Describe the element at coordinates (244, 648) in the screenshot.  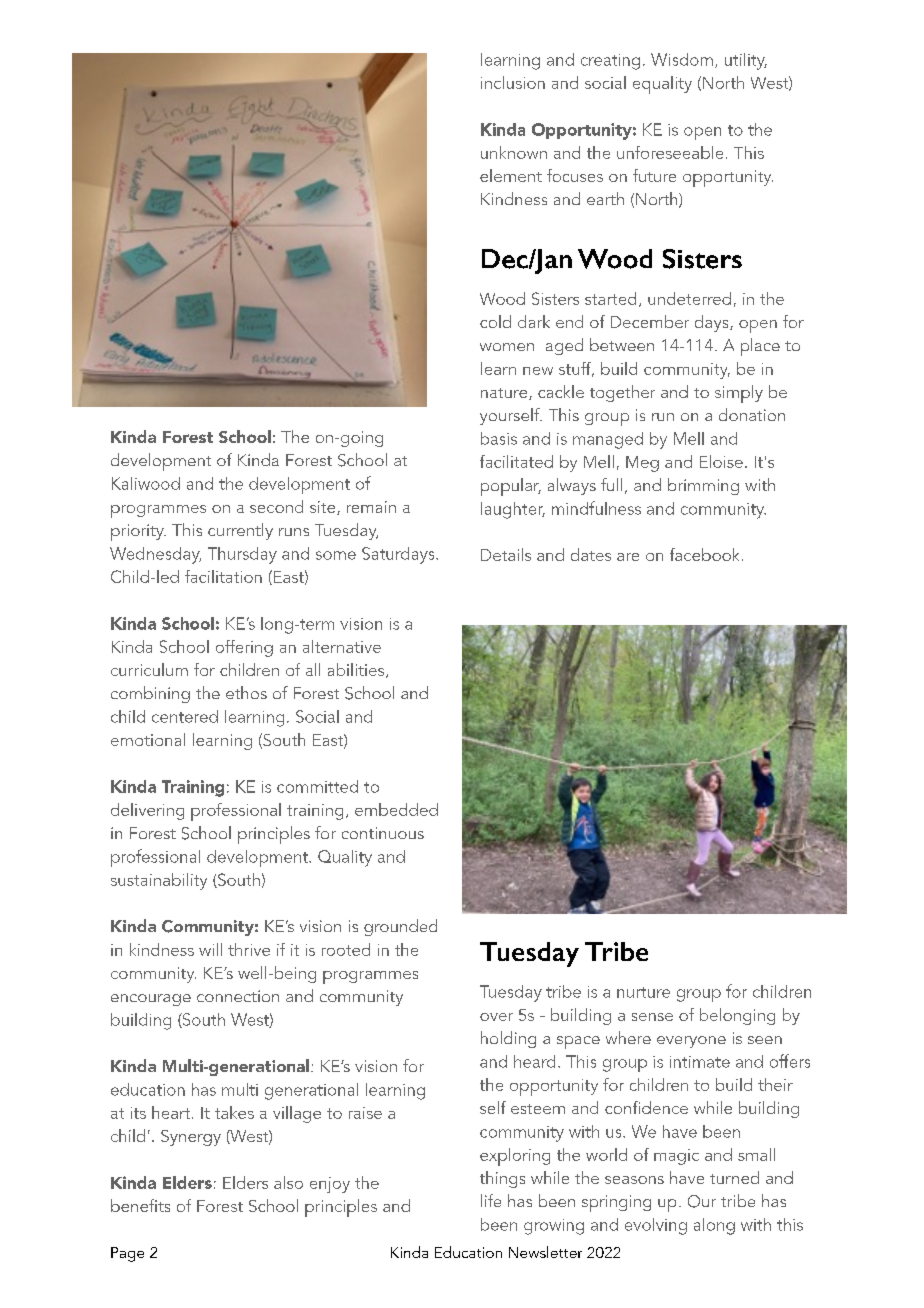
I see `offering` at that location.
